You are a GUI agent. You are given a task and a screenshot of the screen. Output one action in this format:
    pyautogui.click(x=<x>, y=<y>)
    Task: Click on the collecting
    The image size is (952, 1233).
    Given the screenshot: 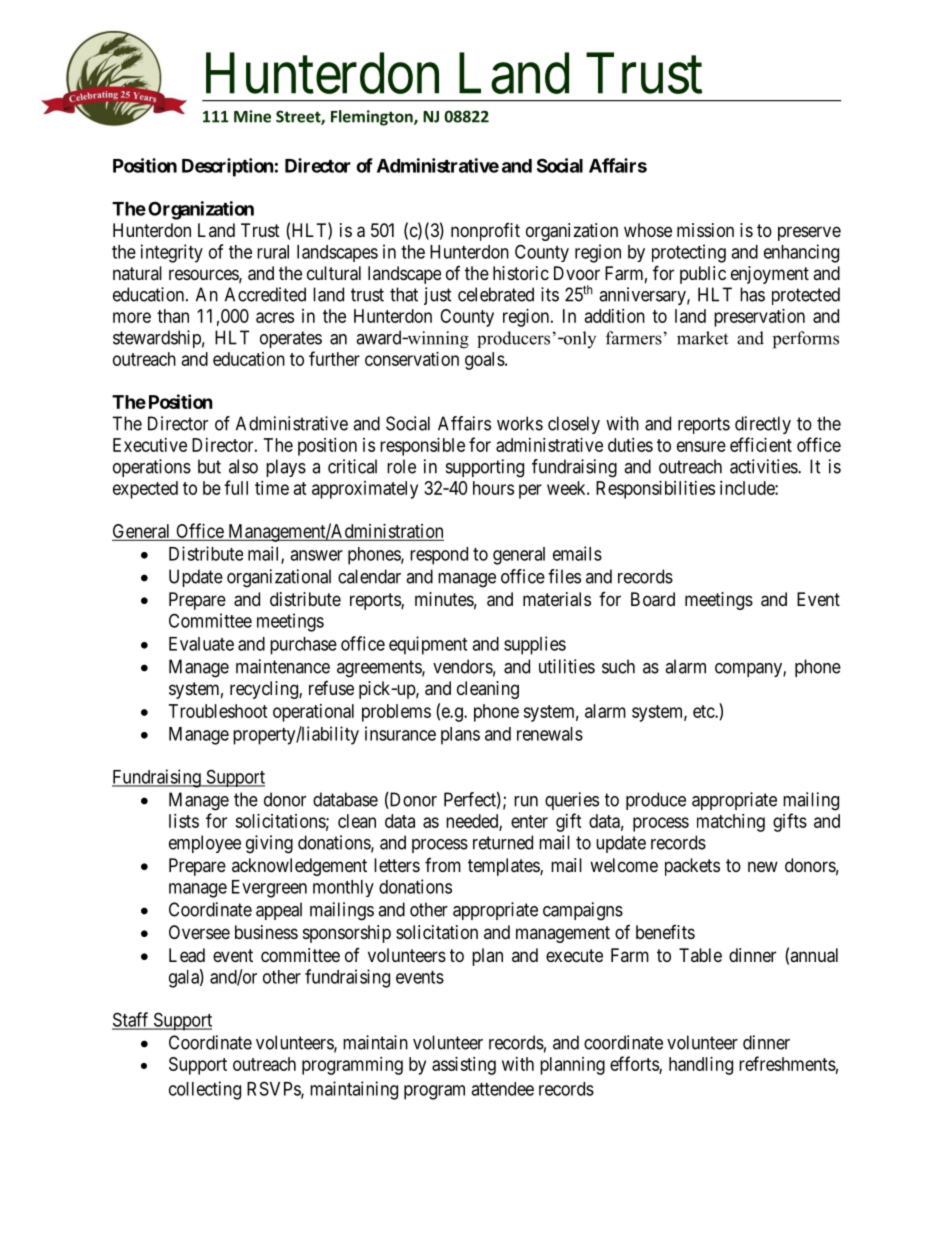 What is the action you would take?
    pyautogui.click(x=205, y=1090)
